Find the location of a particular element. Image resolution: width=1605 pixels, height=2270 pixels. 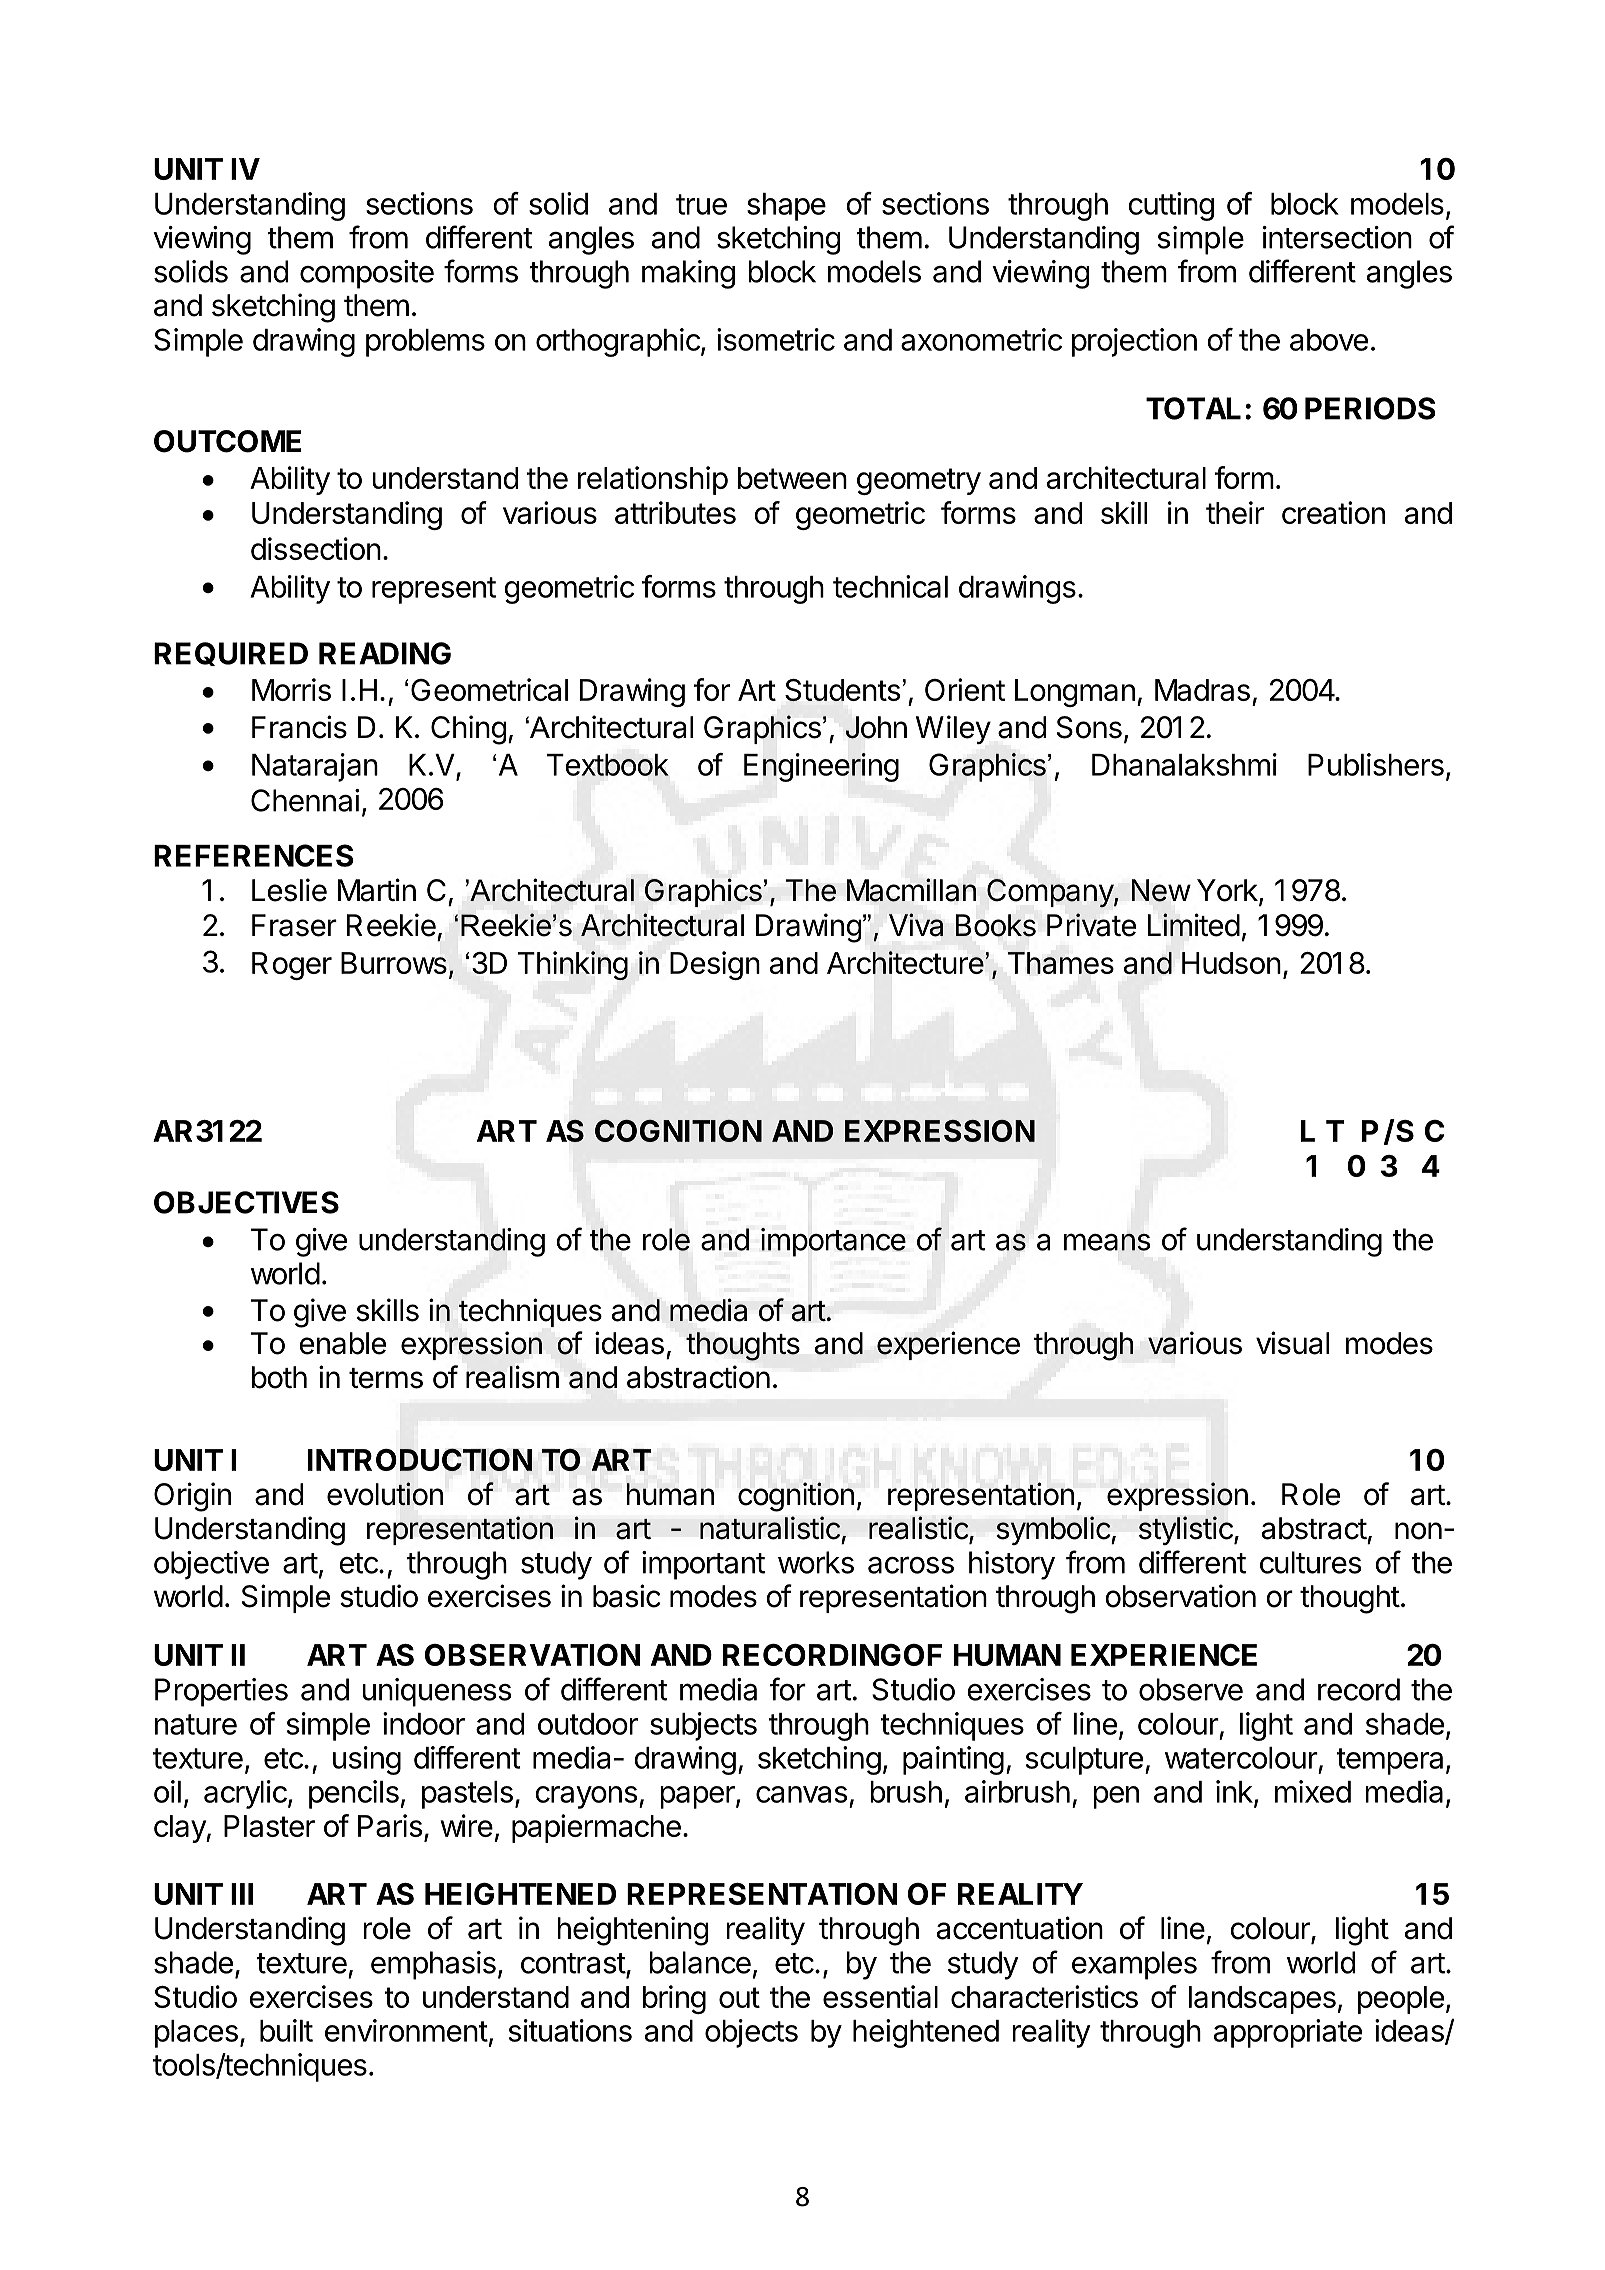

both is located at coordinates (279, 1377).
